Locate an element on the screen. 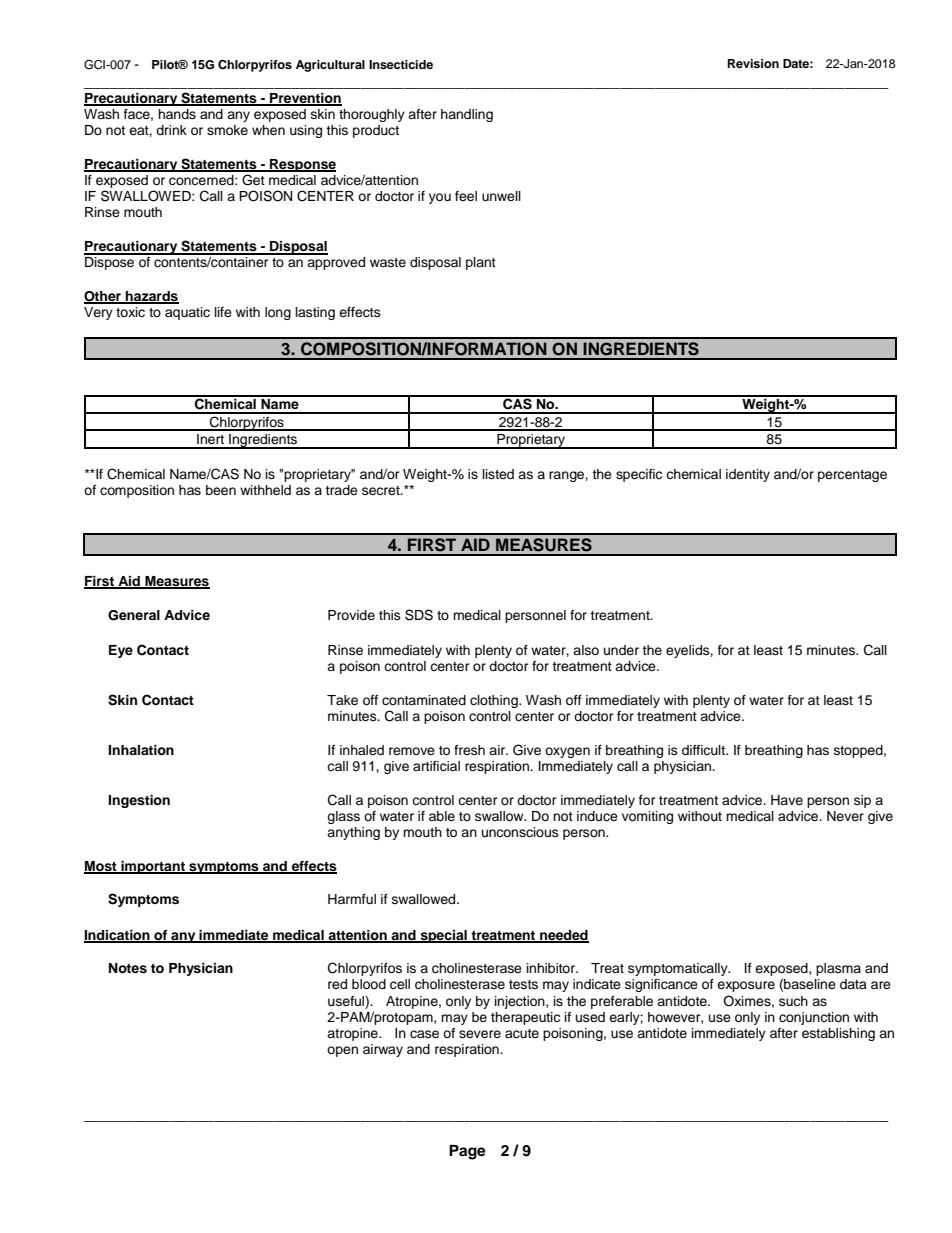  open is located at coordinates (342, 1051).
